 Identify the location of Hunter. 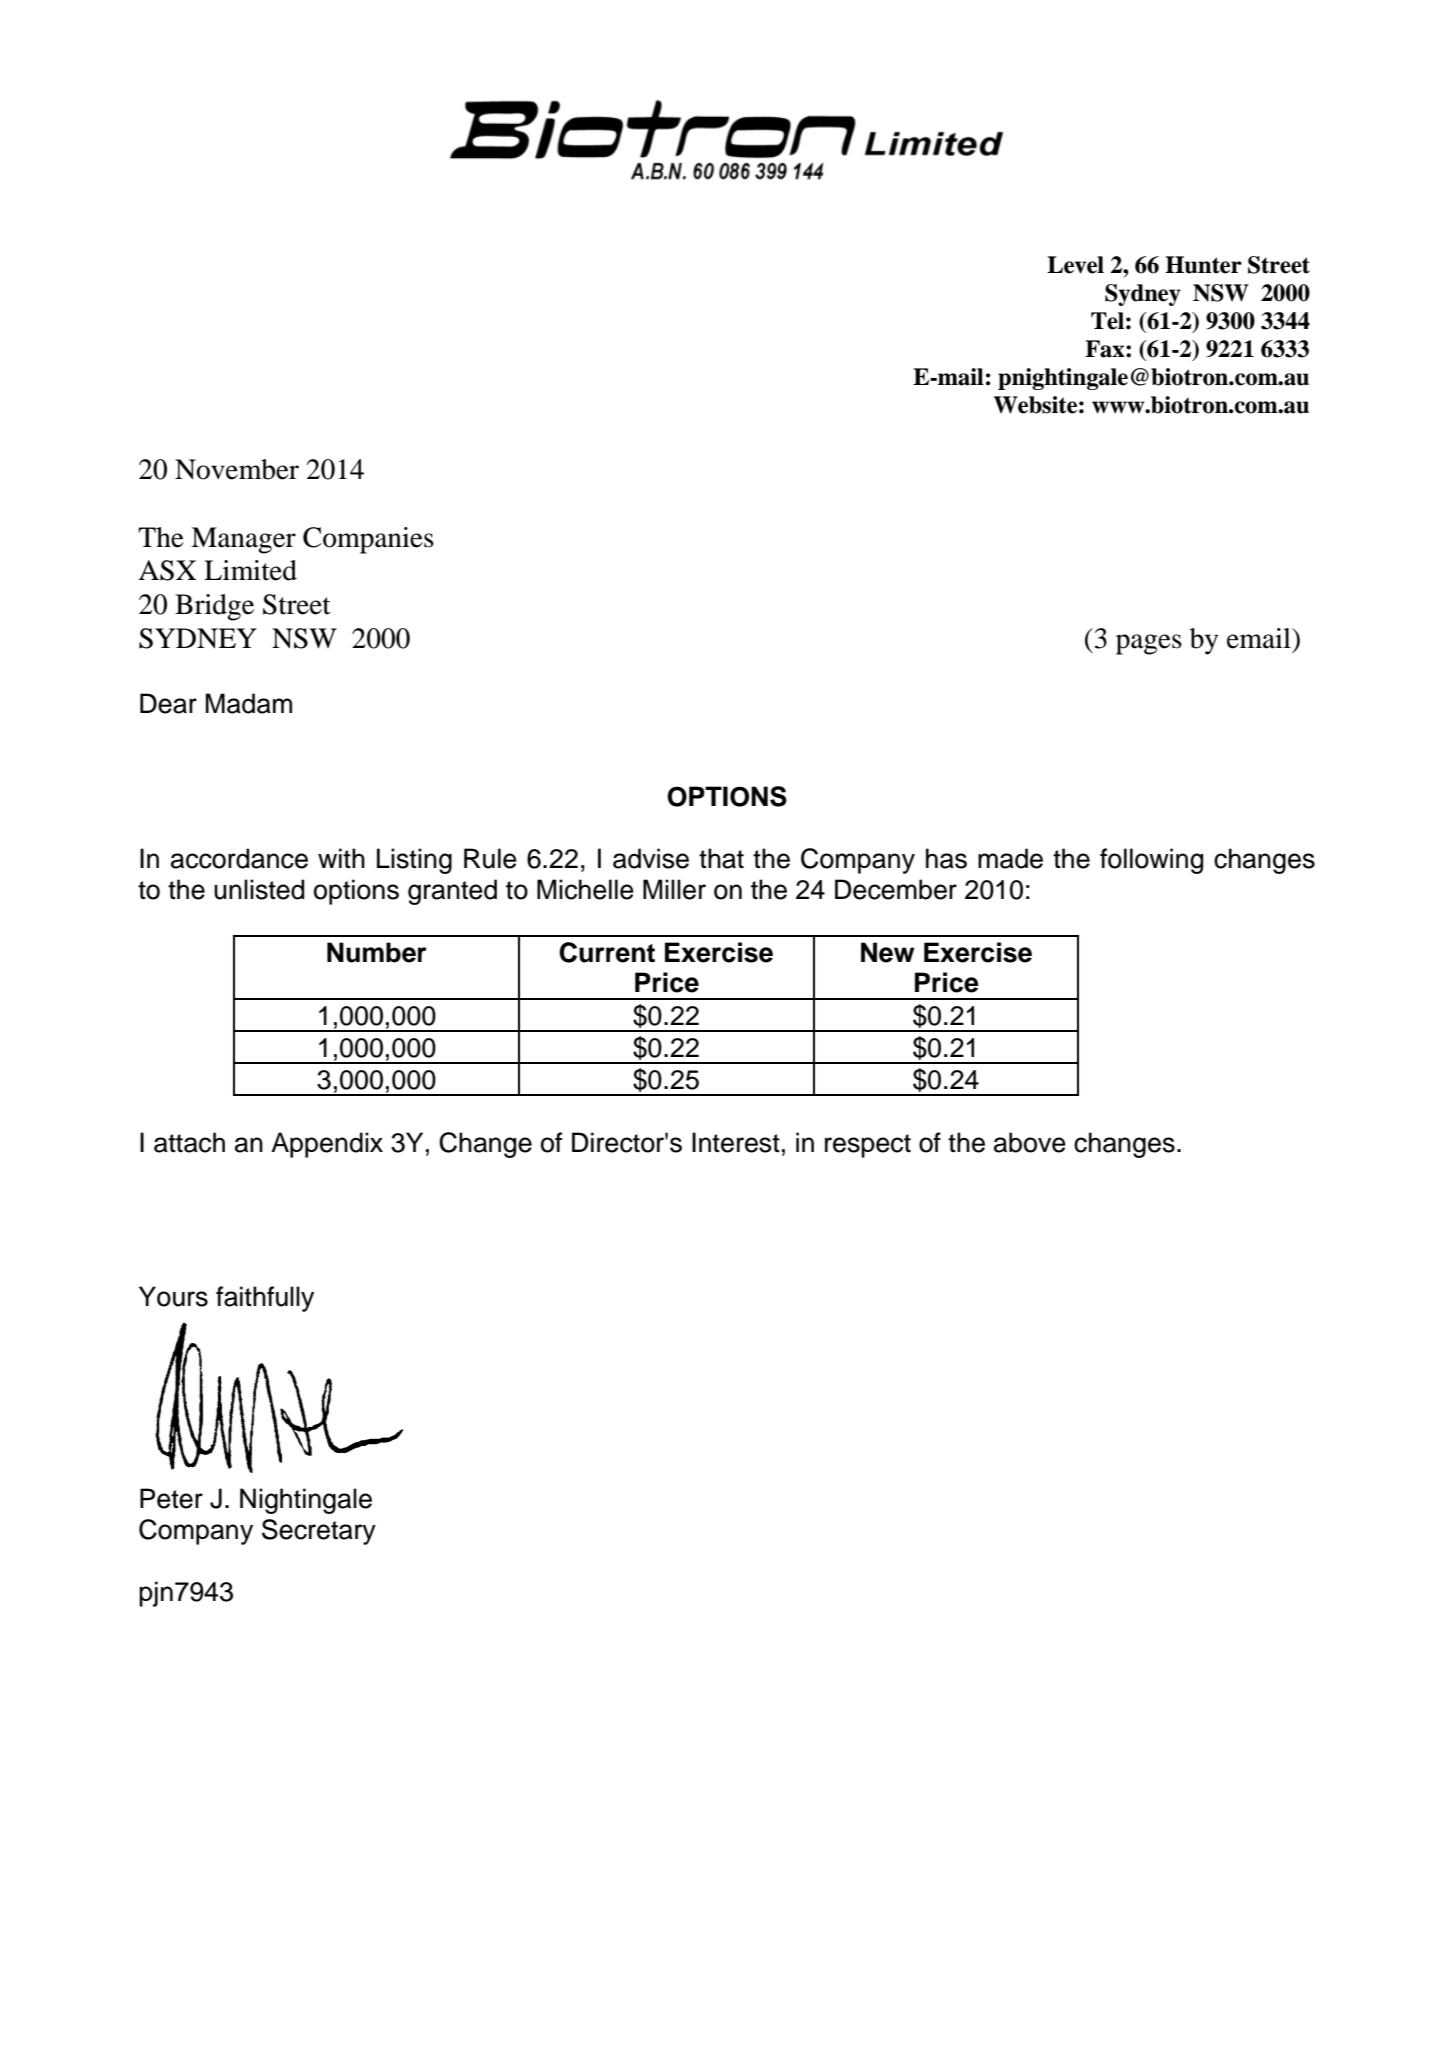
(1203, 265).
